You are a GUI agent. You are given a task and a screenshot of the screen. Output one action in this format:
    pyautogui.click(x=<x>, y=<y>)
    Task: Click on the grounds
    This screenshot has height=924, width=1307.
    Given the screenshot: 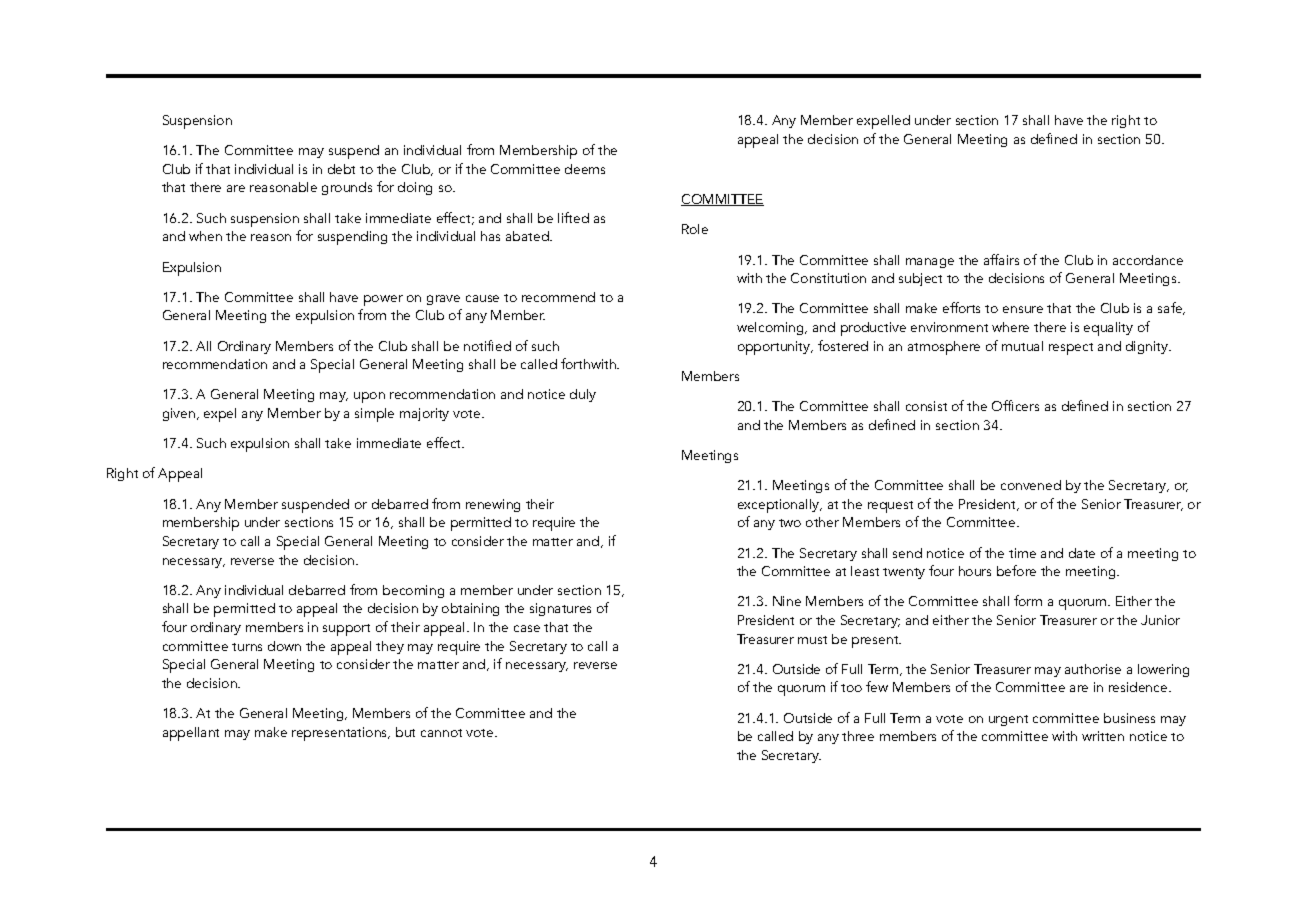 What is the action you would take?
    pyautogui.click(x=347, y=188)
